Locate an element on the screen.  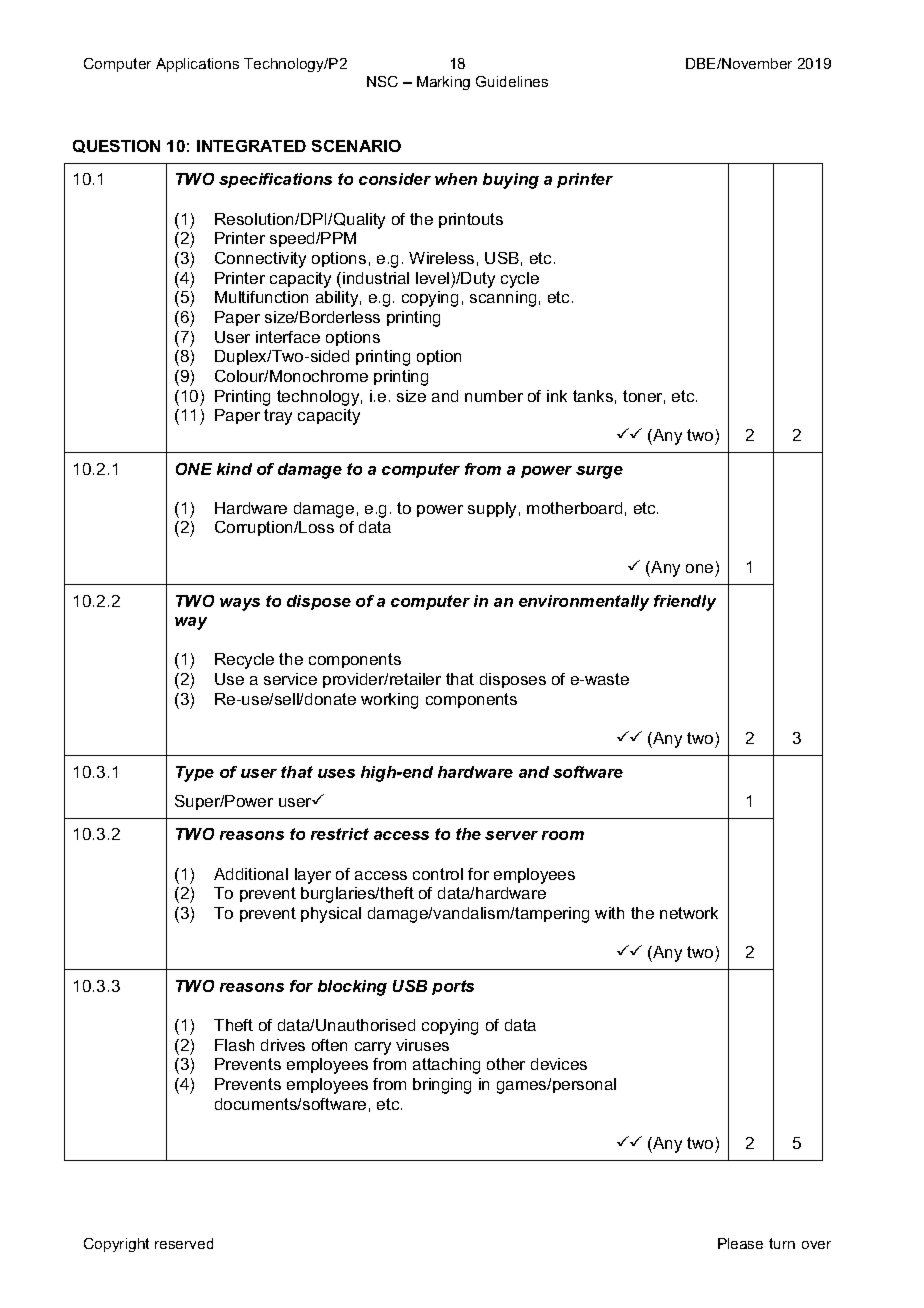
Guidelines is located at coordinates (512, 81).
